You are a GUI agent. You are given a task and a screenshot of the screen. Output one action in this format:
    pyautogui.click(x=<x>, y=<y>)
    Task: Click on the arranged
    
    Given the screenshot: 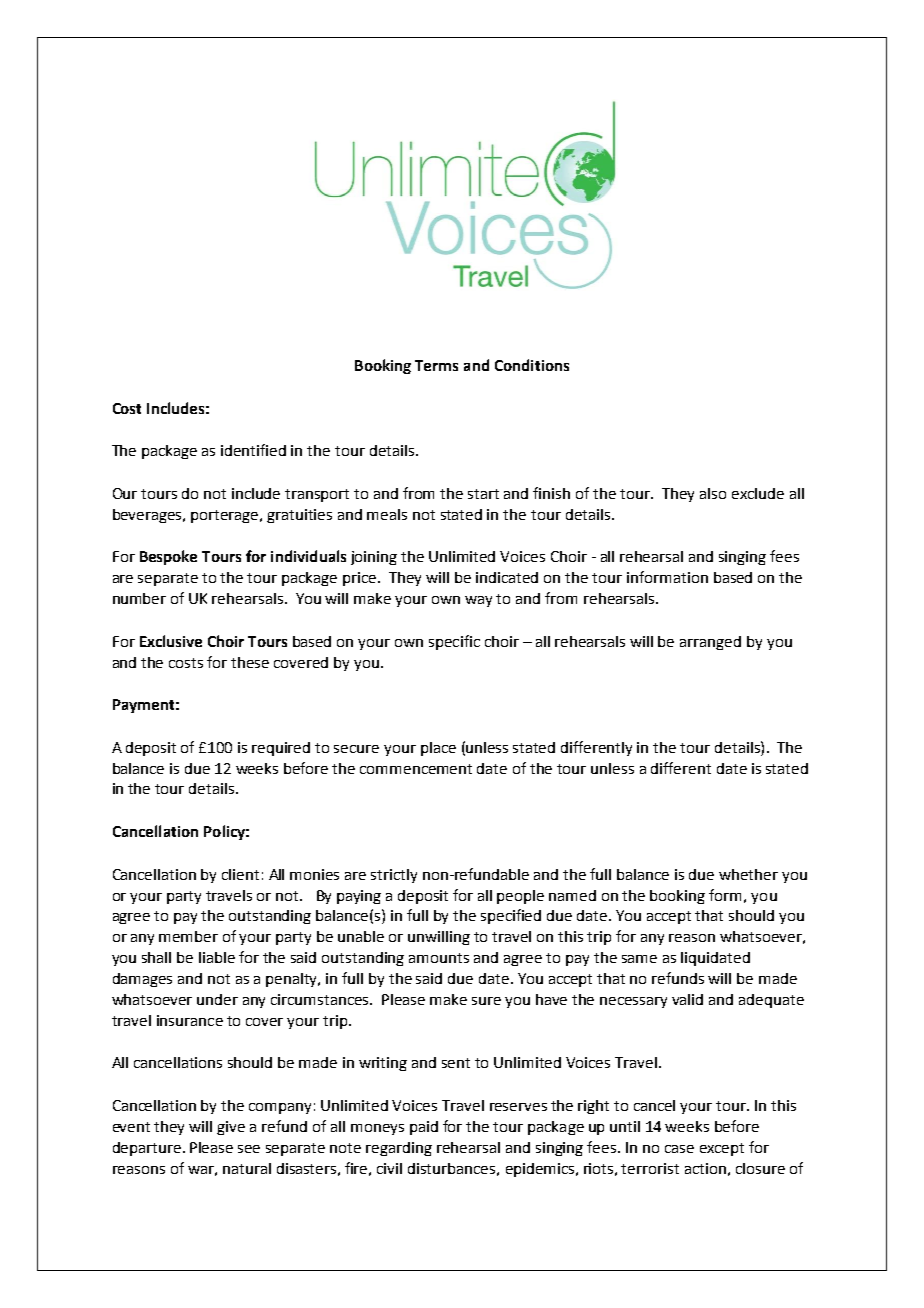 What is the action you would take?
    pyautogui.click(x=710, y=643)
